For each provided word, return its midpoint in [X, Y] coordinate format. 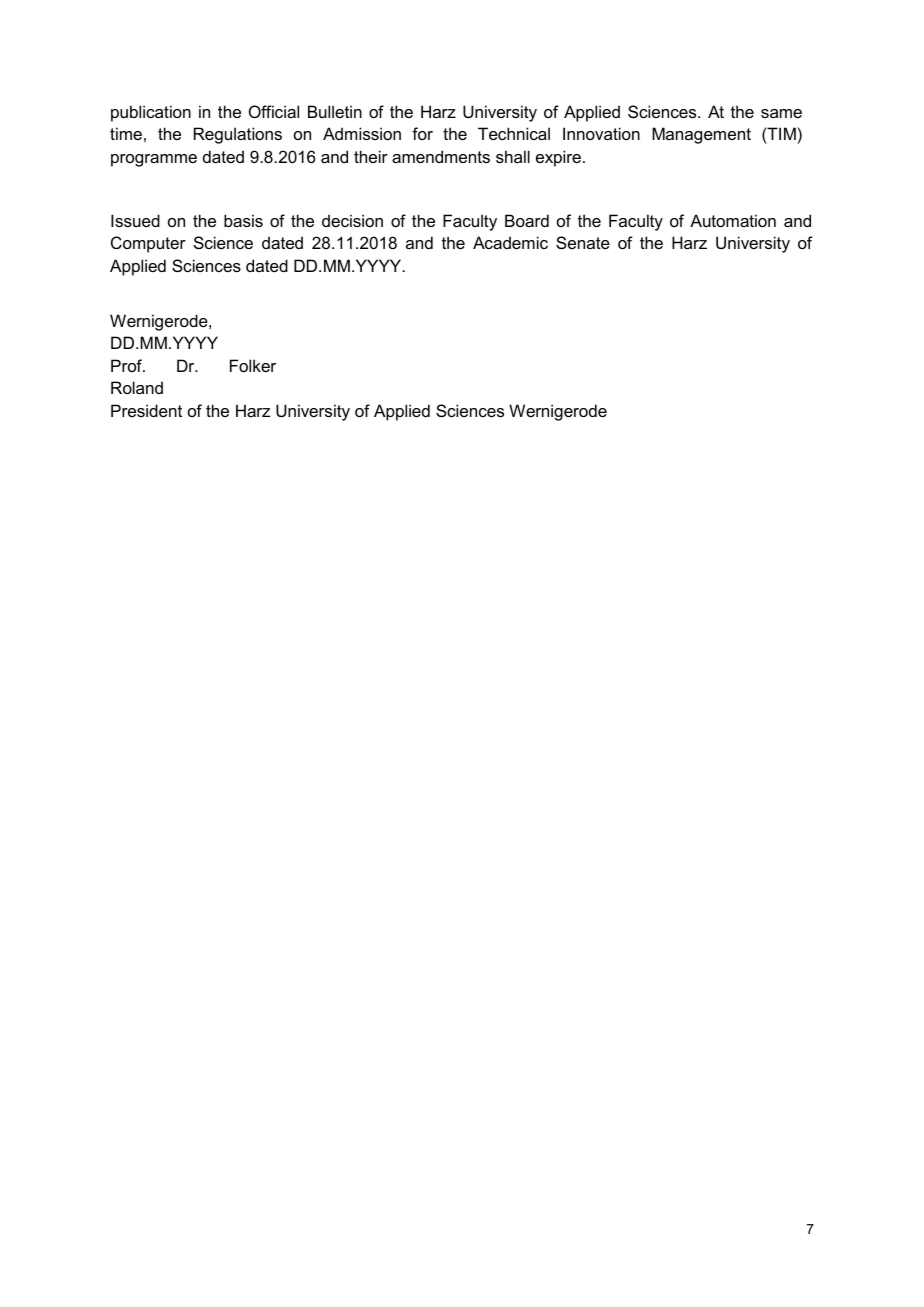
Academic [510, 242]
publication [151, 113]
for [422, 133]
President [146, 410]
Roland [137, 387]
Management [701, 135]
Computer [148, 244]
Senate [583, 242]
